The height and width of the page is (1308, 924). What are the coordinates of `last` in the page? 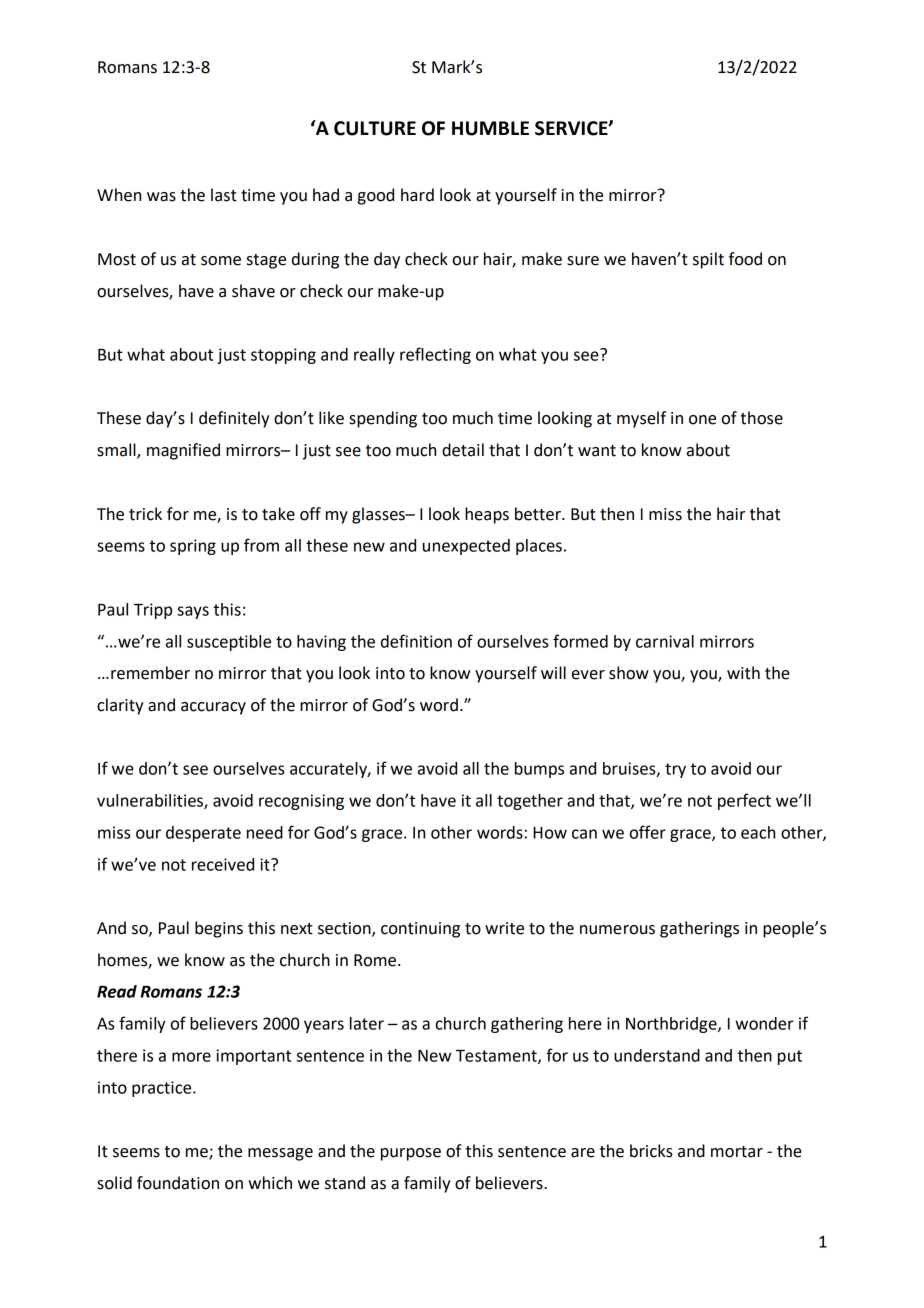 It's located at (224, 195).
